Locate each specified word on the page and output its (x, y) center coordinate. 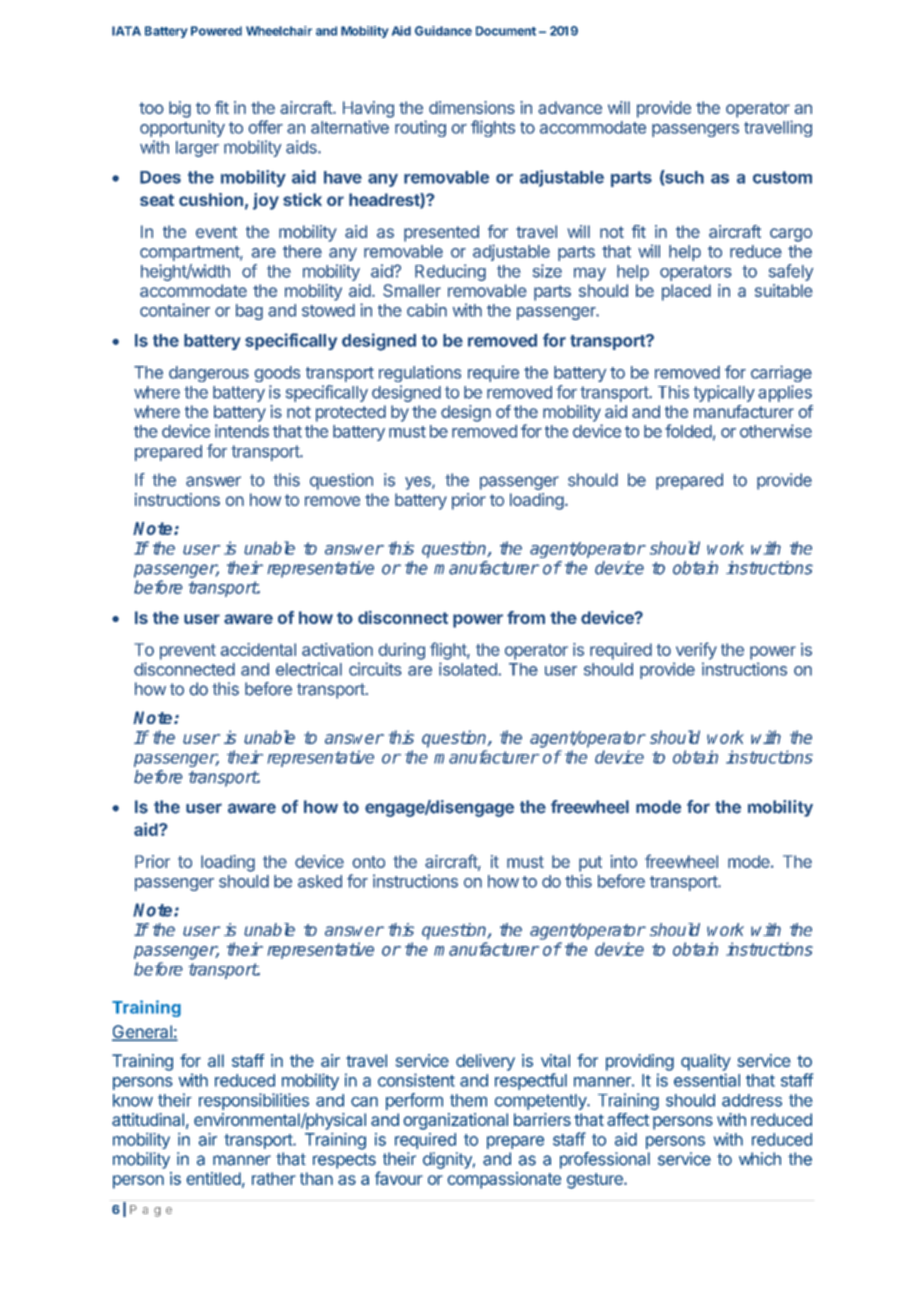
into (623, 861)
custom (782, 177)
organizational (455, 1121)
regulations (420, 373)
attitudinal (148, 1119)
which (760, 1159)
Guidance (443, 31)
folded (688, 431)
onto (368, 862)
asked (320, 881)
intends (242, 431)
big (180, 109)
